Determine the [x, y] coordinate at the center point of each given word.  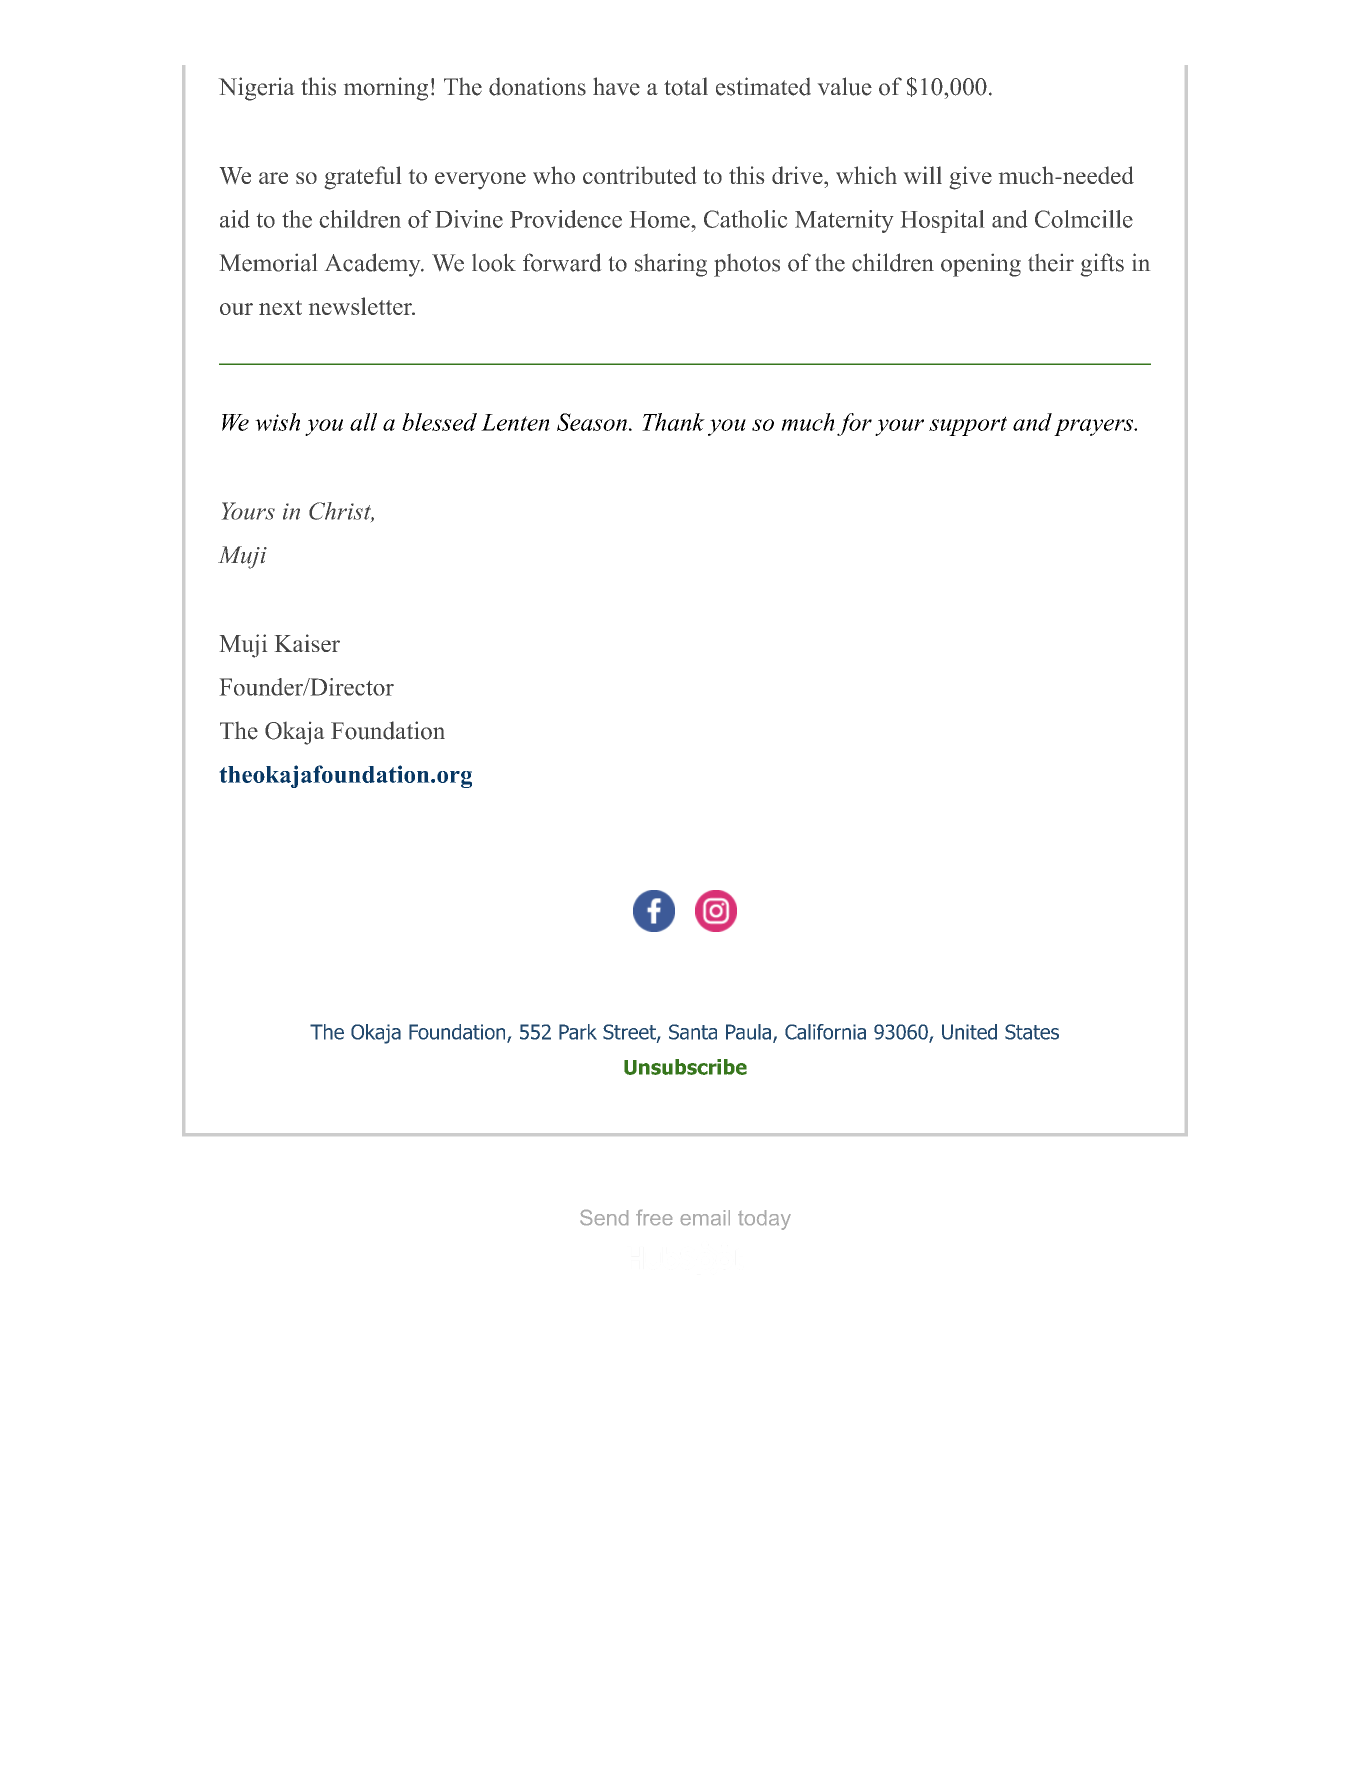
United [969, 1032]
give [971, 178]
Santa [693, 1032]
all [363, 422]
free [654, 1217]
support [968, 426]
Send [604, 1217]
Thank [673, 422]
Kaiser [307, 643]
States [1032, 1032]
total [686, 86]
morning [386, 89]
